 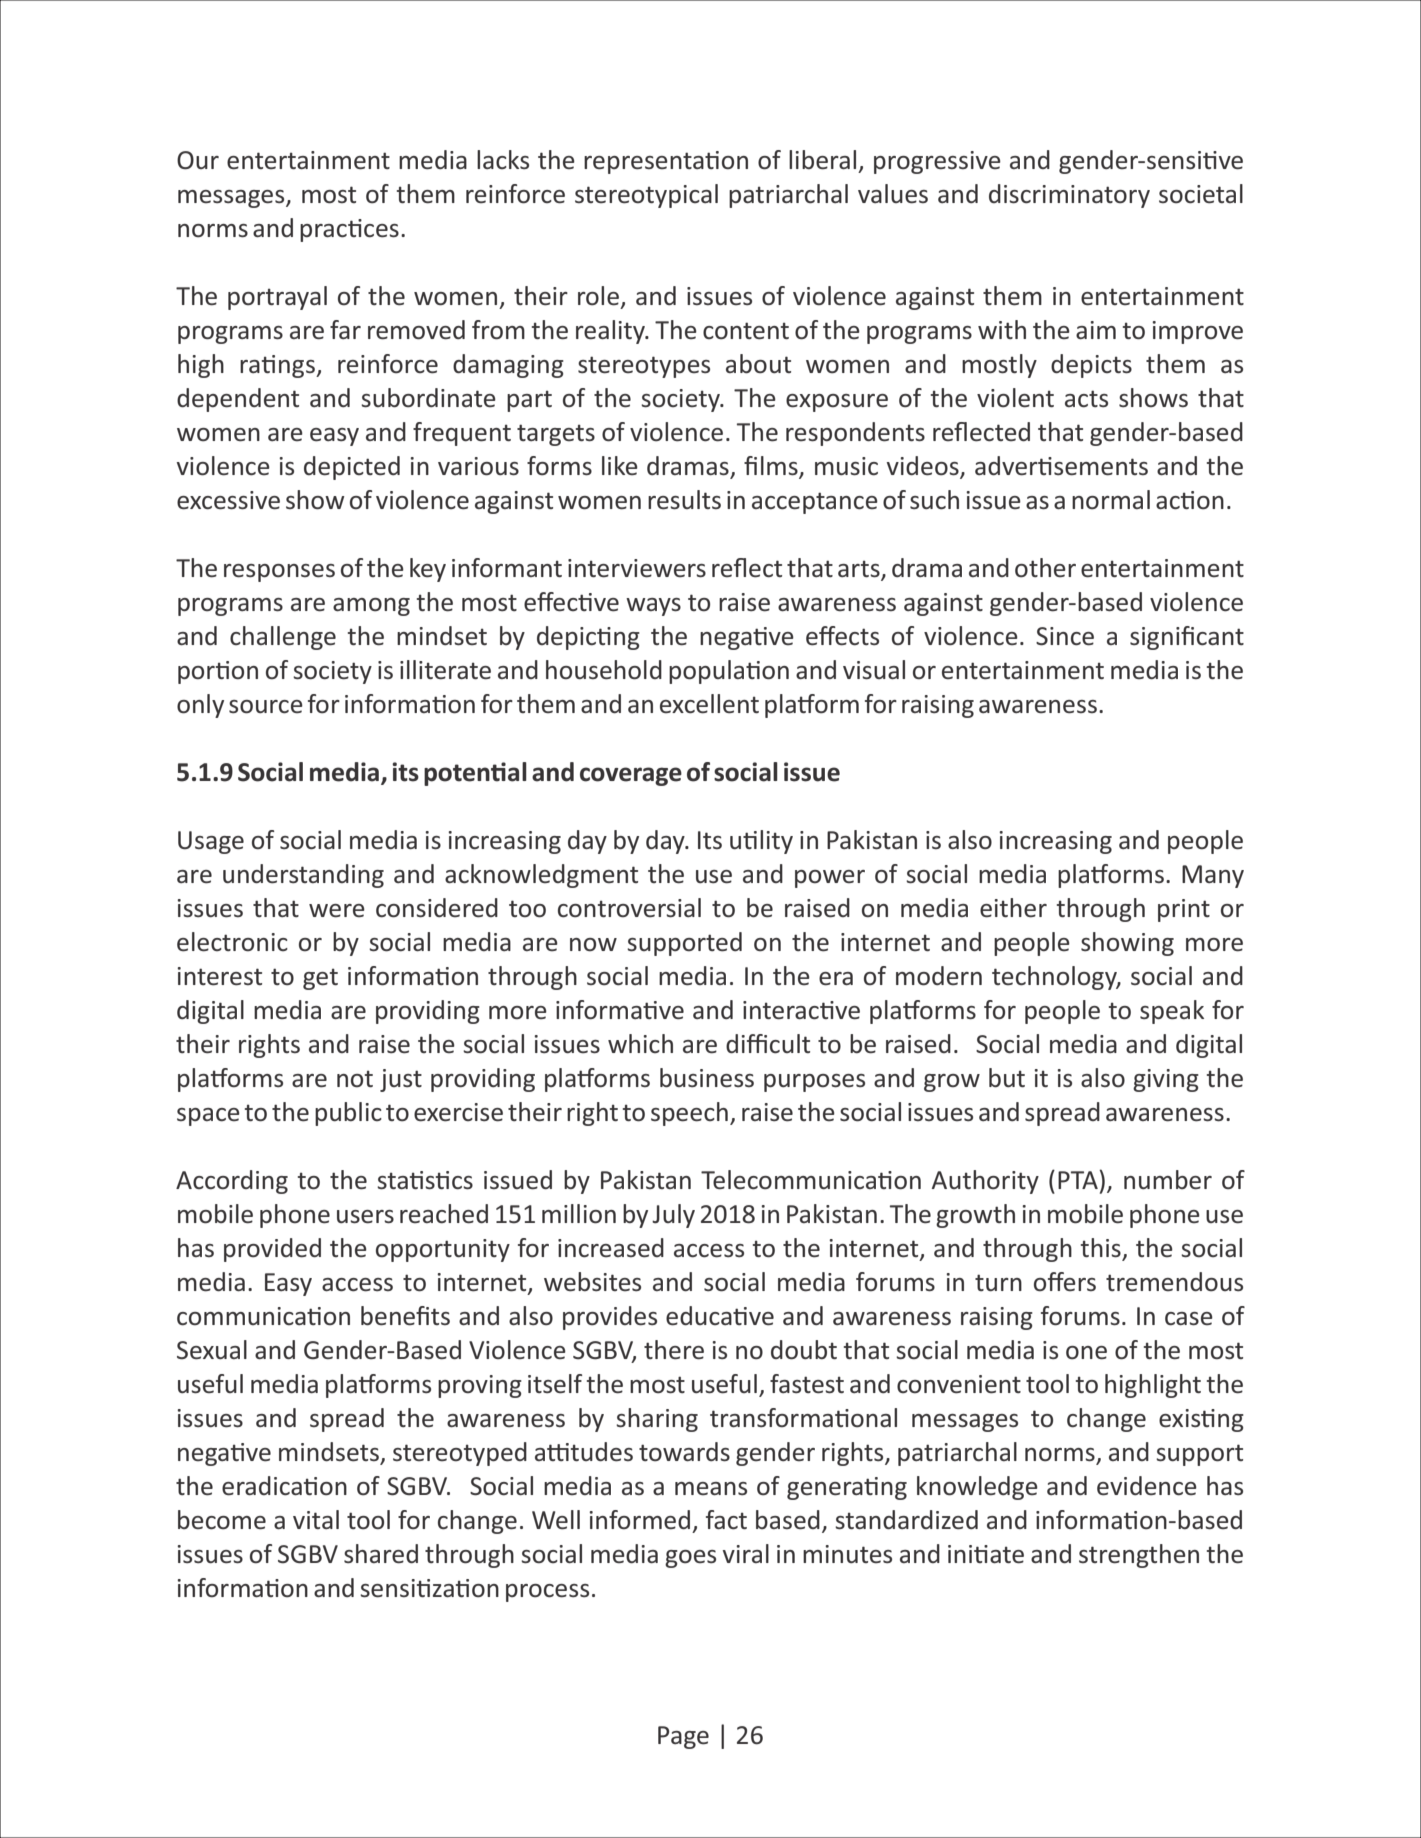 I want to click on Page, so click(x=683, y=1737).
